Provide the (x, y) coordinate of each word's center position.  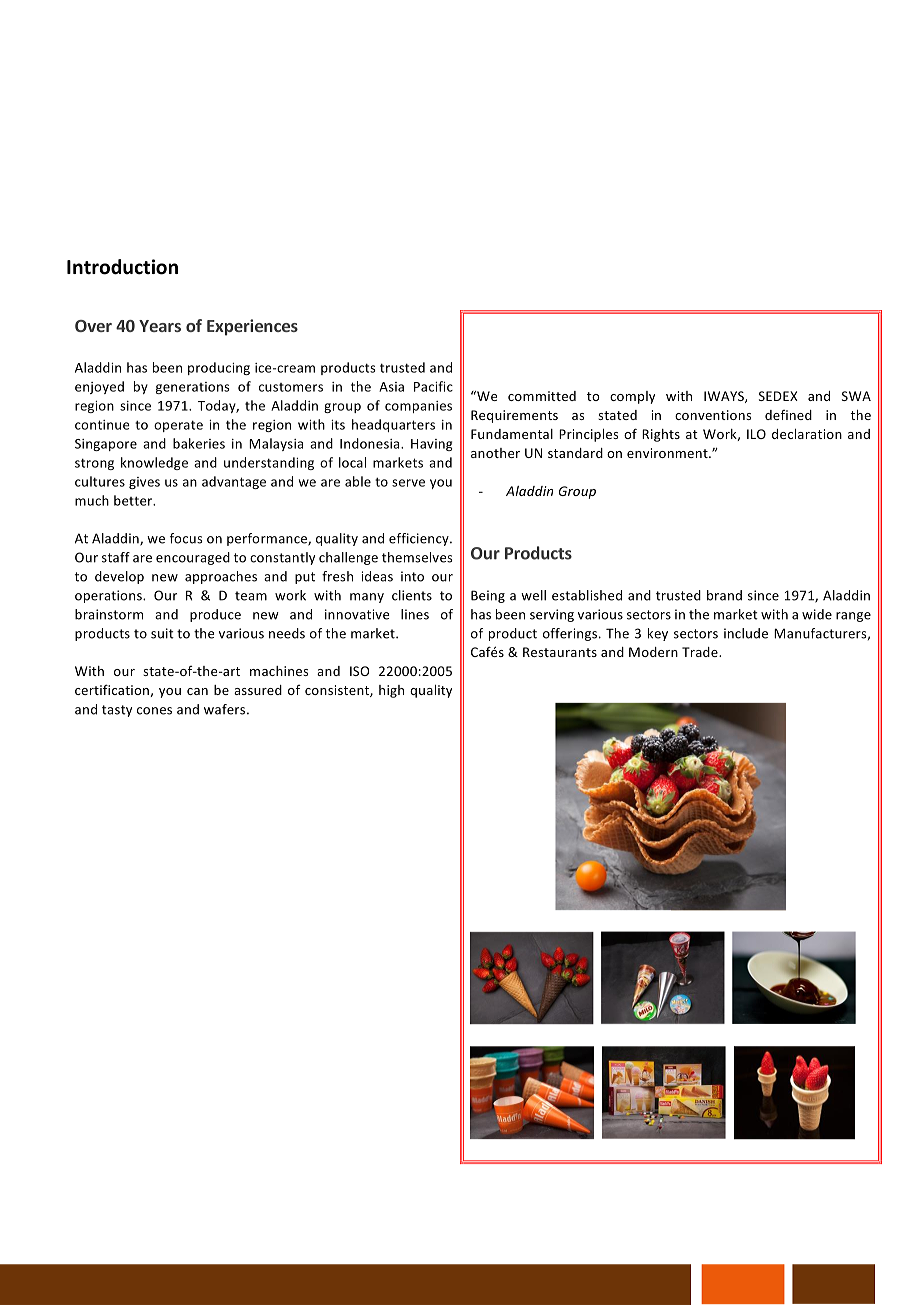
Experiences (252, 327)
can (197, 691)
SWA (856, 396)
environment (668, 453)
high (391, 691)
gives (144, 483)
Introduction (122, 267)
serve (408, 483)
